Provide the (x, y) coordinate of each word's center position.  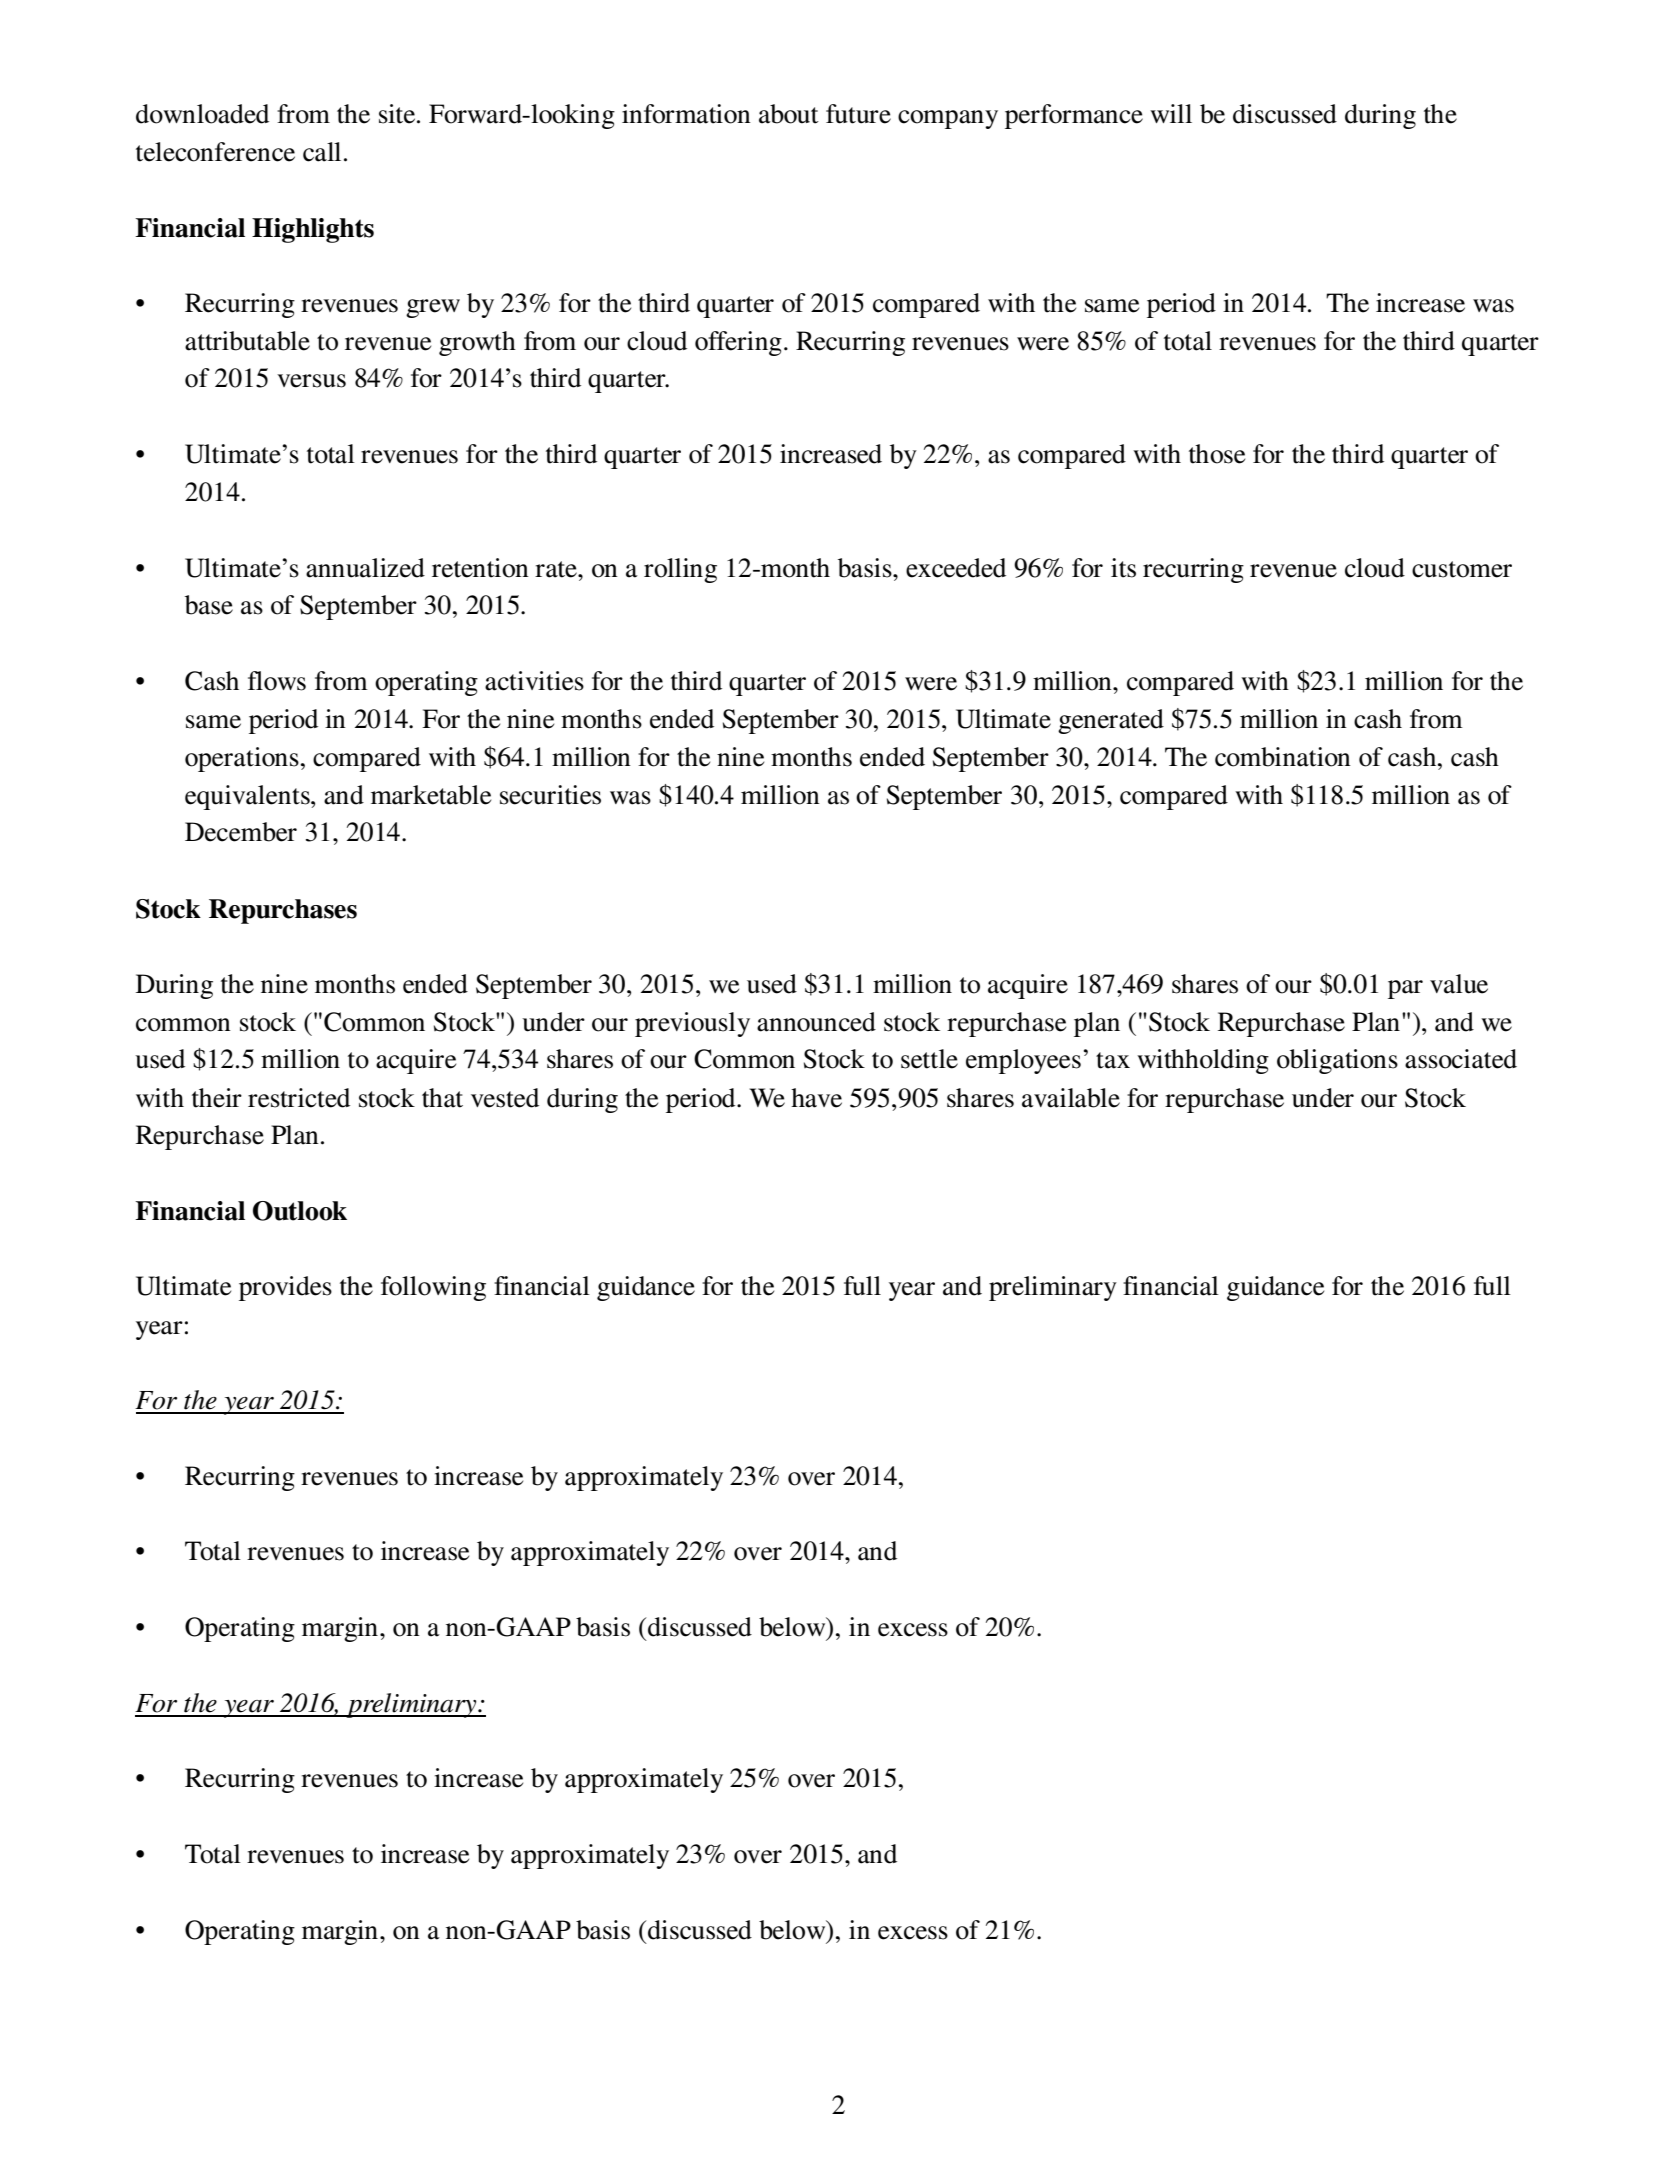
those (1217, 454)
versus (311, 381)
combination (1283, 757)
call (322, 152)
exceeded (956, 568)
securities (550, 795)
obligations (1337, 1061)
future (858, 114)
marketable (431, 795)
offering (738, 343)
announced (816, 1022)
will (1171, 113)
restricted (299, 1098)
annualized (365, 568)
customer (1462, 569)
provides (285, 1288)
